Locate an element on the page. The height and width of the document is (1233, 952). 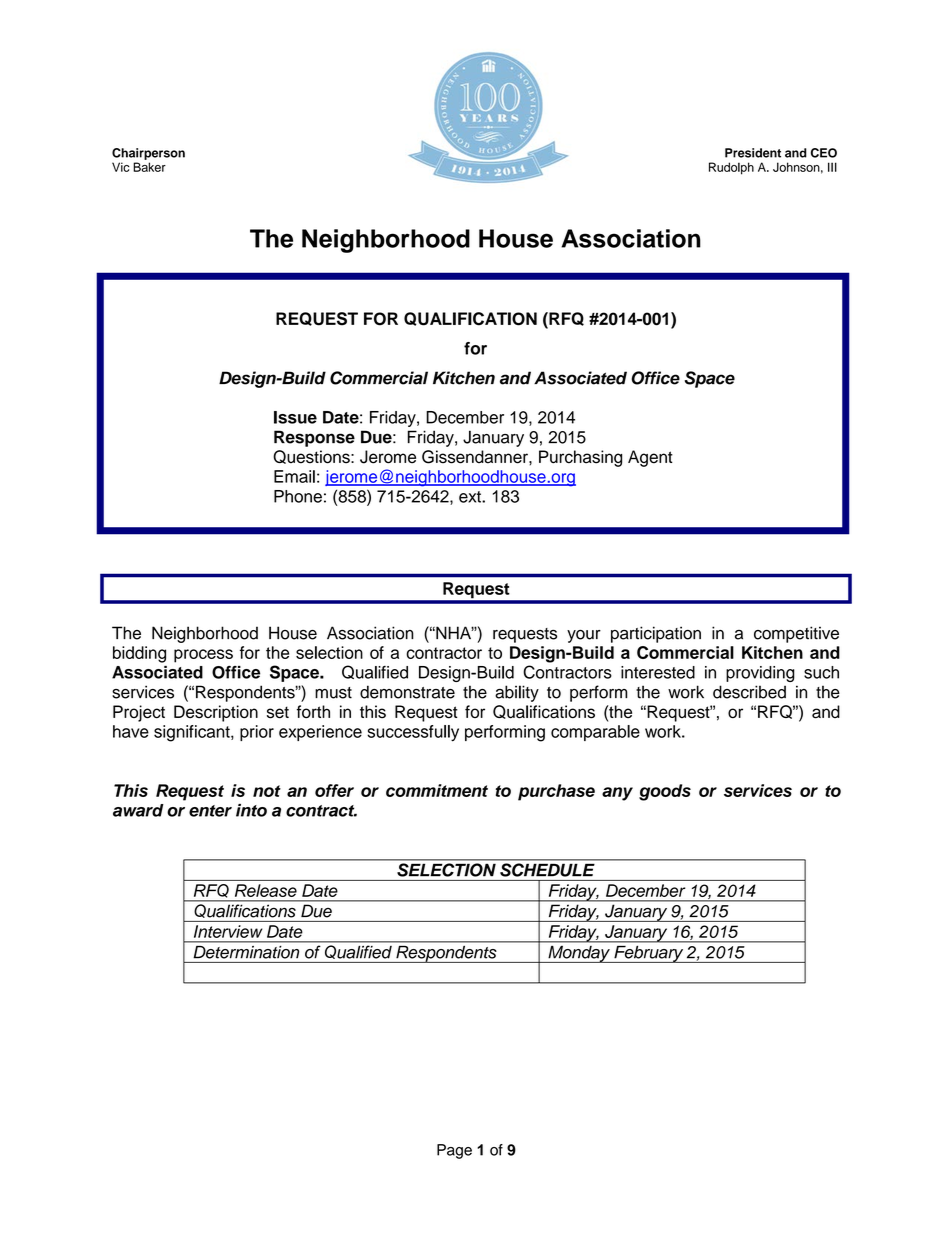
Baker is located at coordinates (149, 167).
